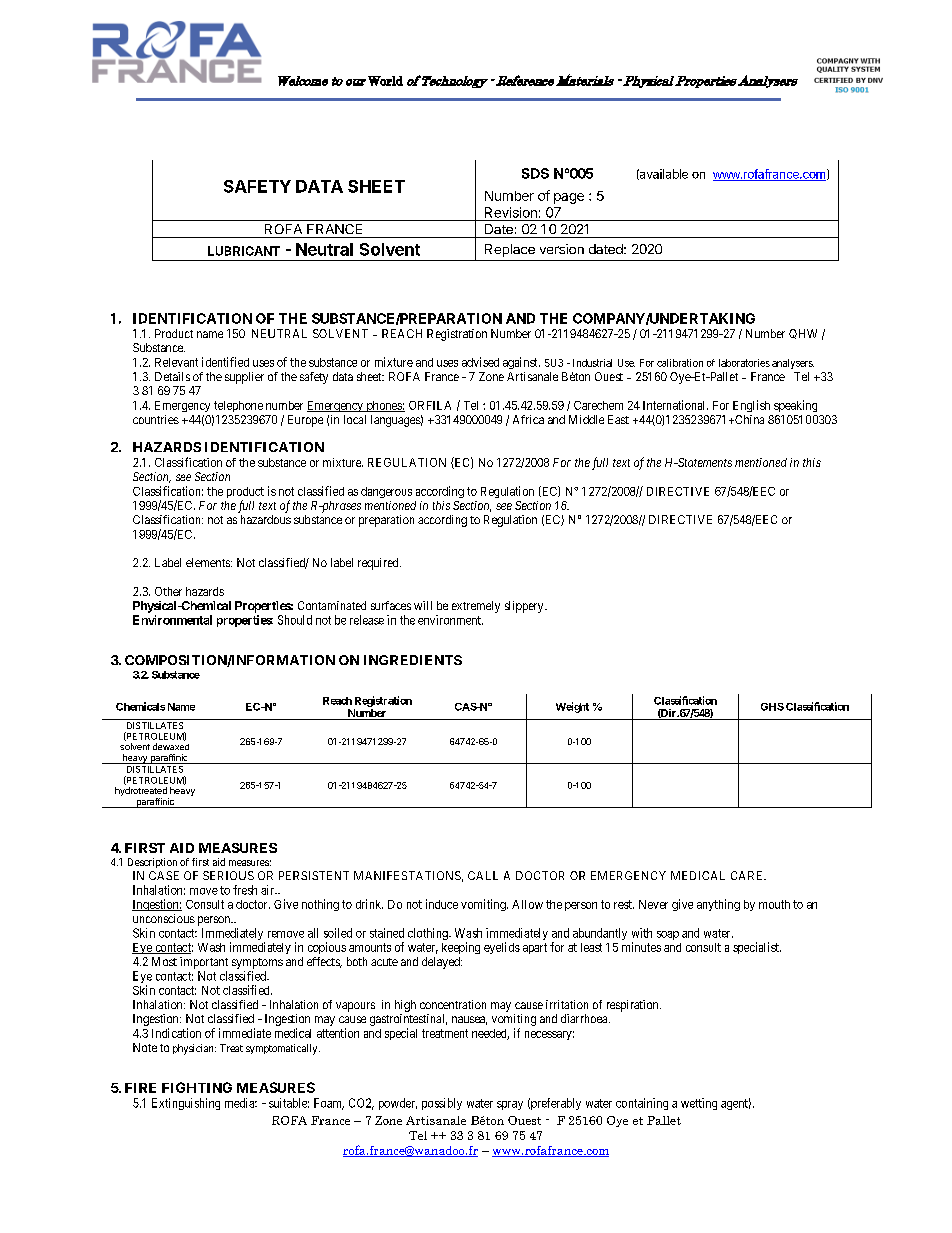  What do you see at coordinates (197, 1087) in the image?
I see `FIGHTING` at bounding box center [197, 1087].
